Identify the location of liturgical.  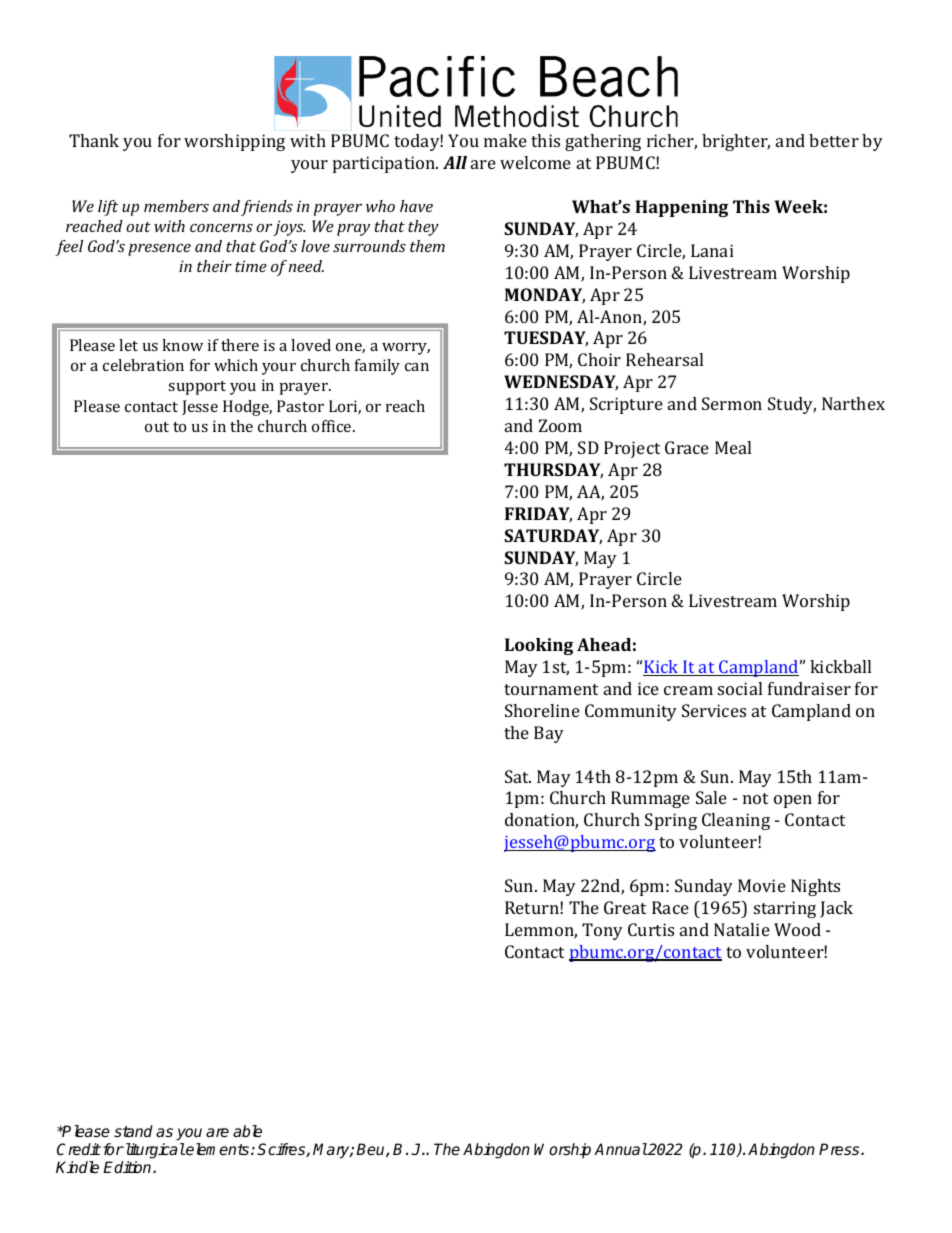
(154, 1151).
